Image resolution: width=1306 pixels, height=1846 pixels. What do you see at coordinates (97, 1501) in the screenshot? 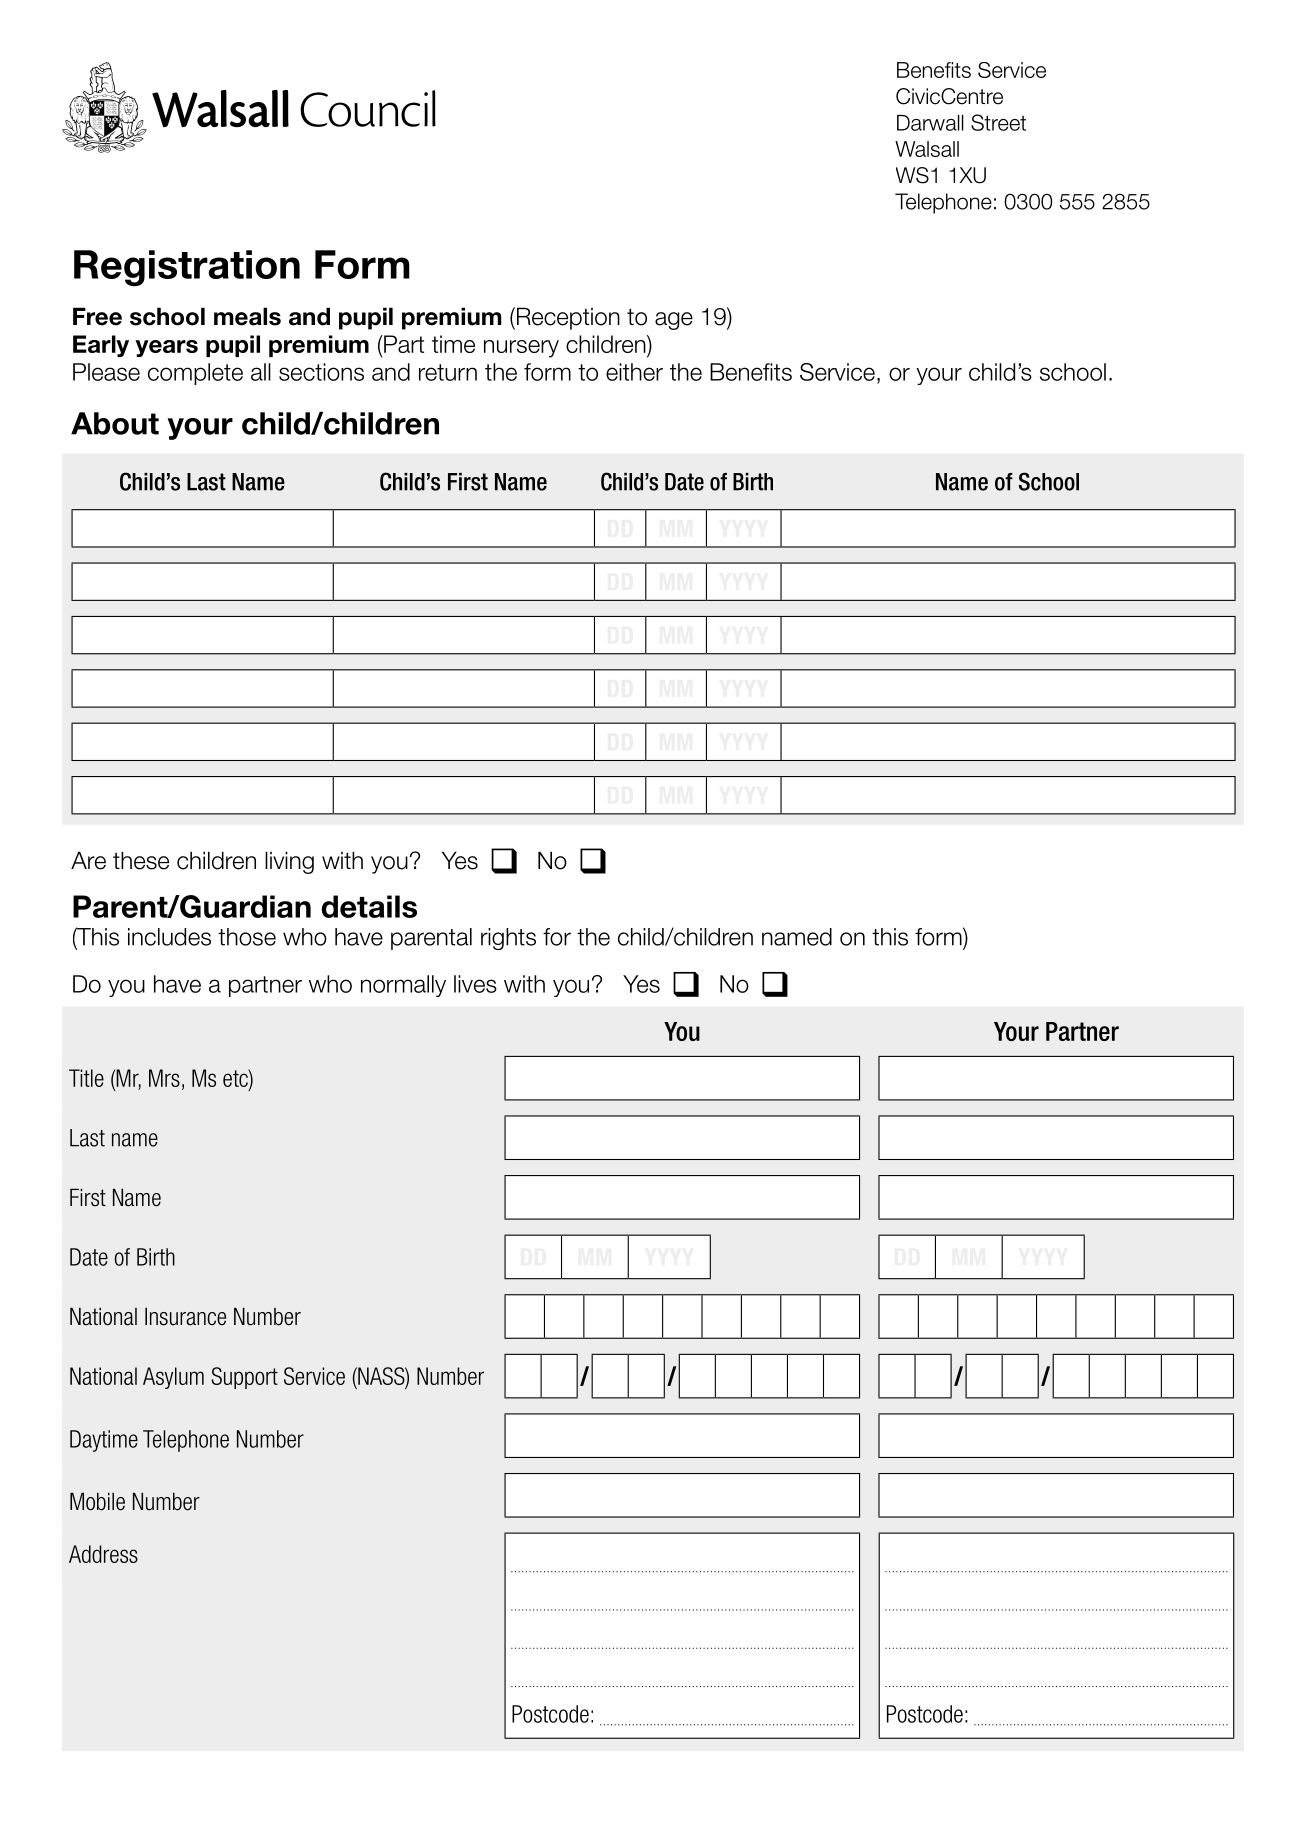
I see `Mobile` at bounding box center [97, 1501].
